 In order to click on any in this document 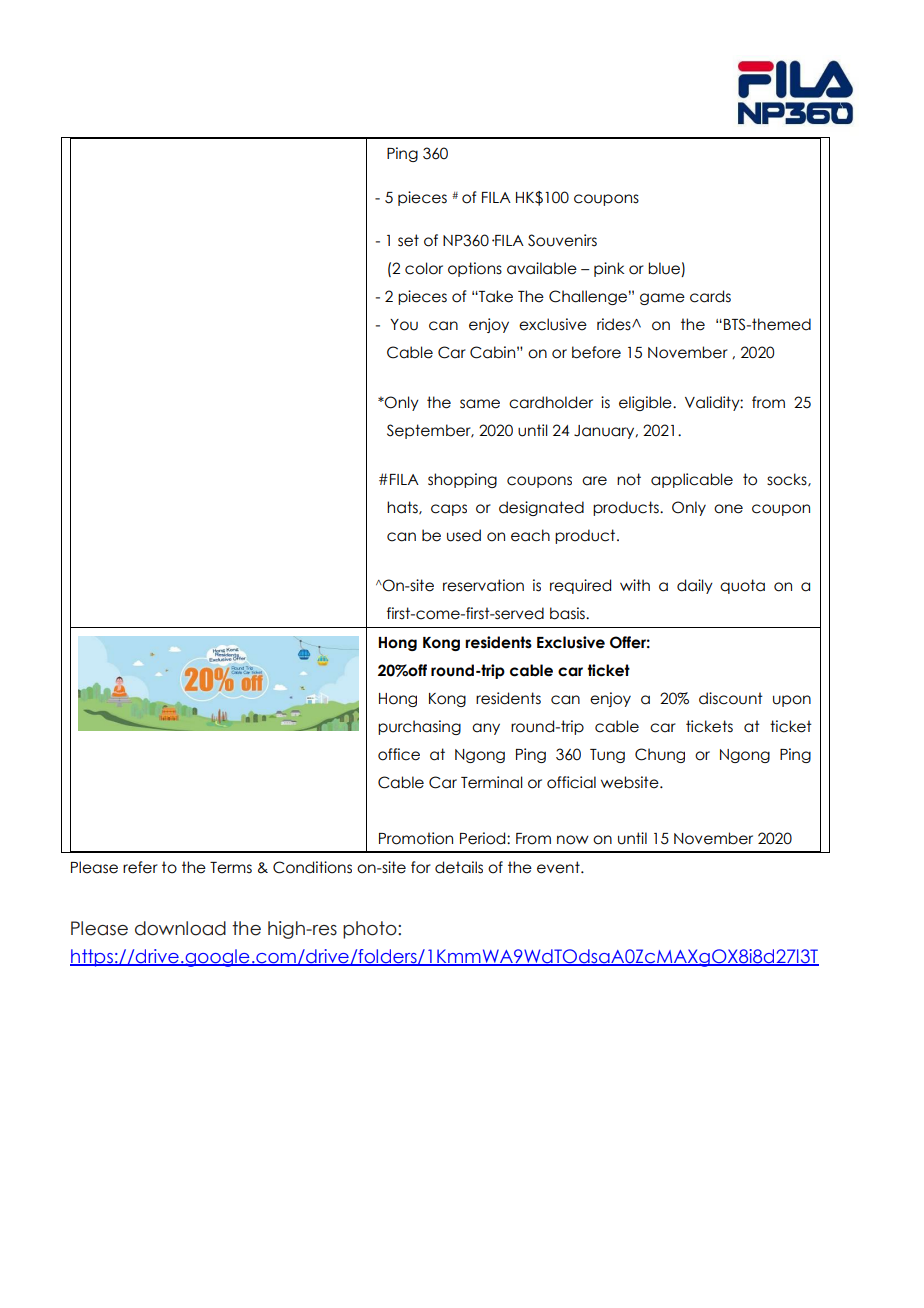, I will do `click(486, 729)`.
